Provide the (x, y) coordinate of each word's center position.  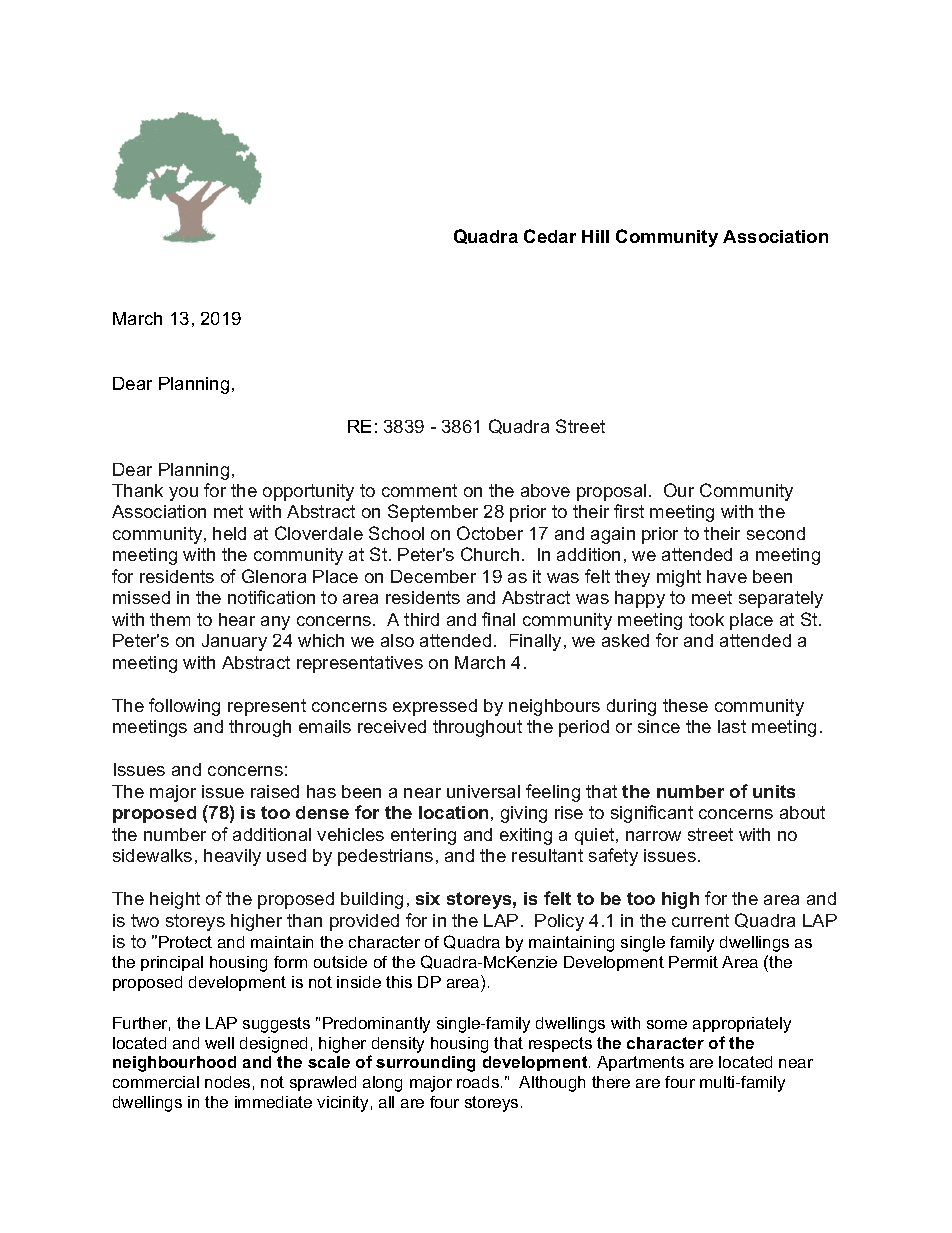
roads (478, 1082)
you (183, 494)
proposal (611, 492)
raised (275, 791)
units (774, 791)
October (490, 533)
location (453, 812)
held (229, 533)
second (776, 533)
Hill (595, 236)
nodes (227, 1082)
